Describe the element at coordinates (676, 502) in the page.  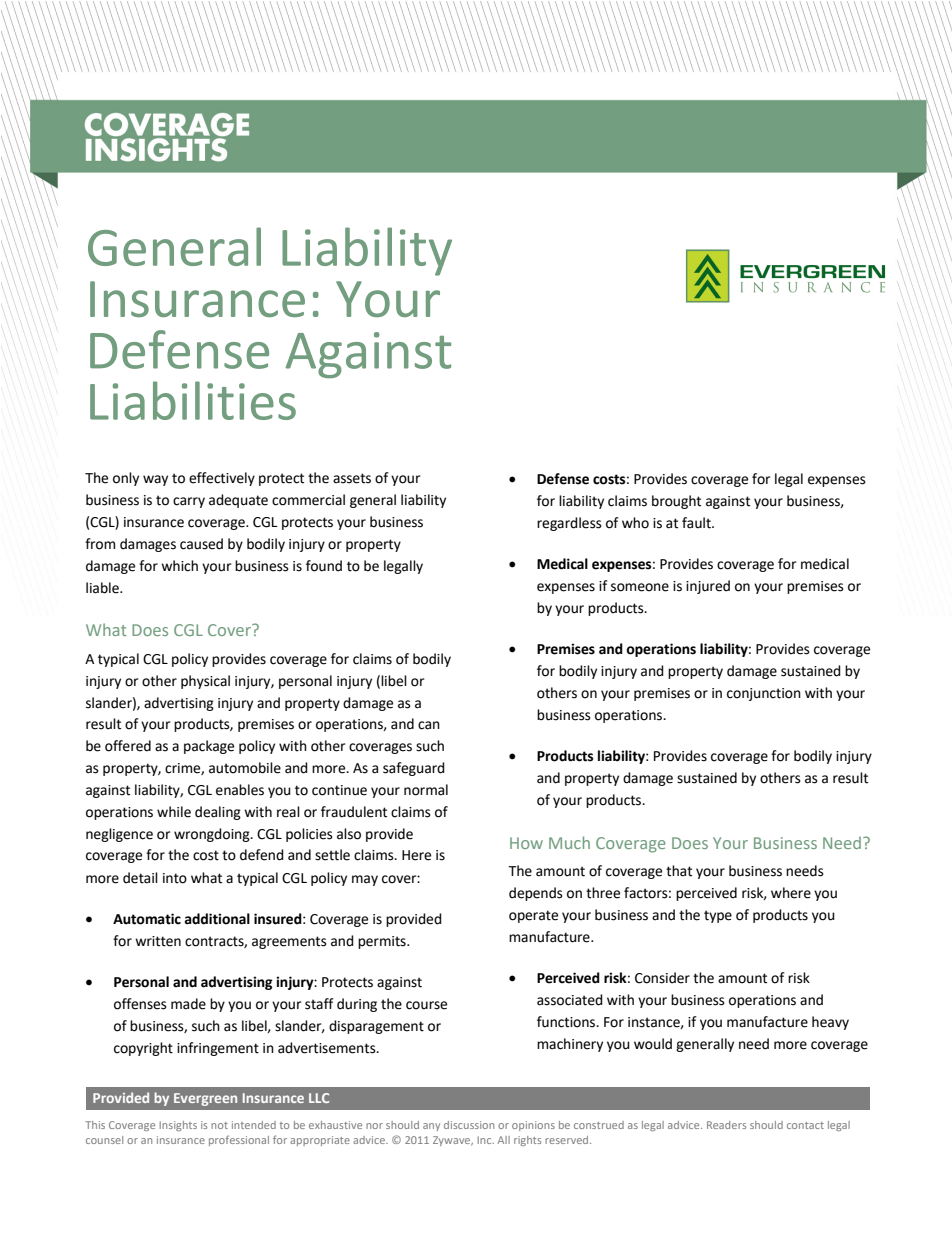
I see `brought` at that location.
